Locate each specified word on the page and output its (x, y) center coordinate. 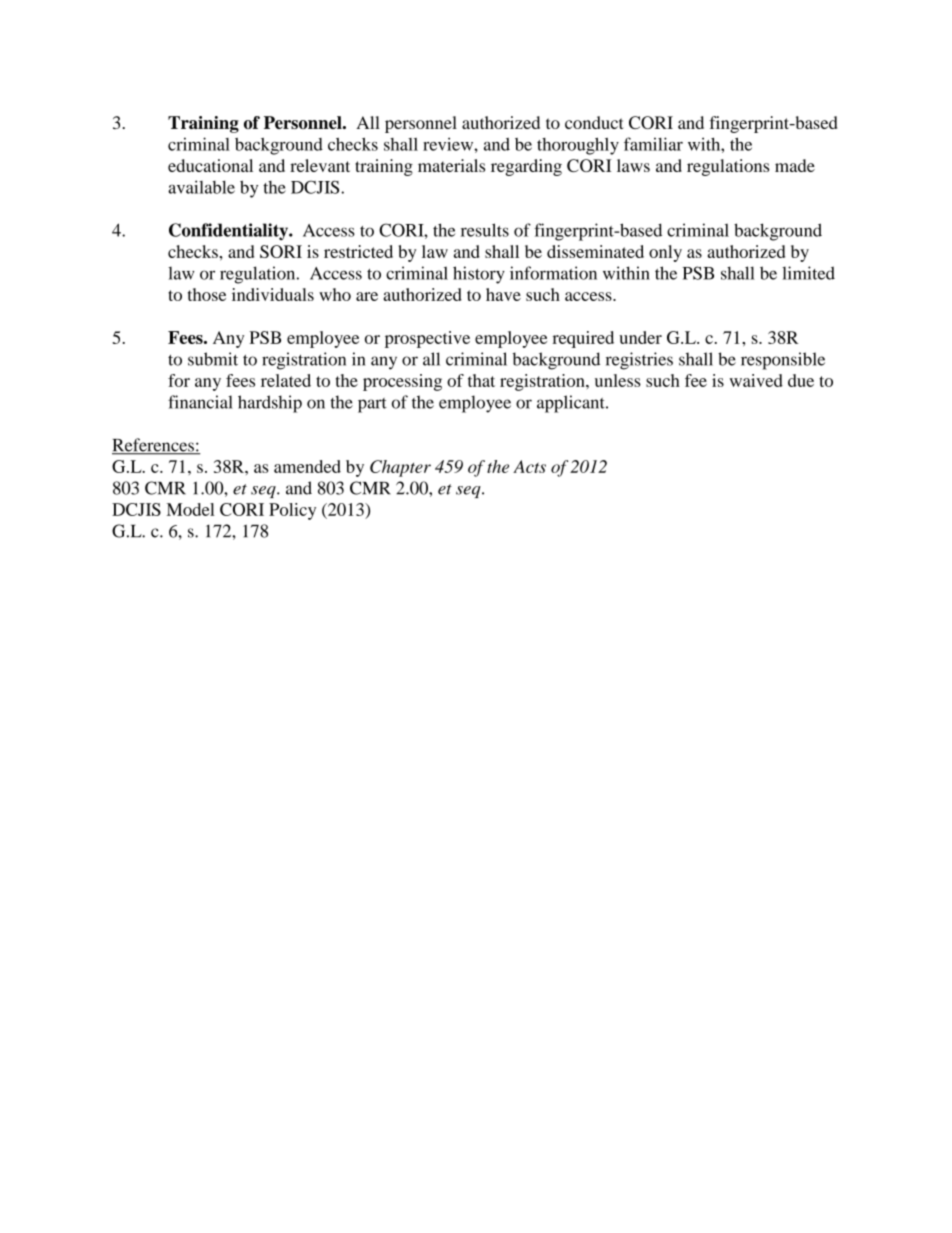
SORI (281, 251)
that (481, 380)
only (665, 253)
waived (756, 380)
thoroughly (578, 146)
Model (191, 509)
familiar (653, 144)
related (286, 380)
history (479, 275)
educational (210, 165)
